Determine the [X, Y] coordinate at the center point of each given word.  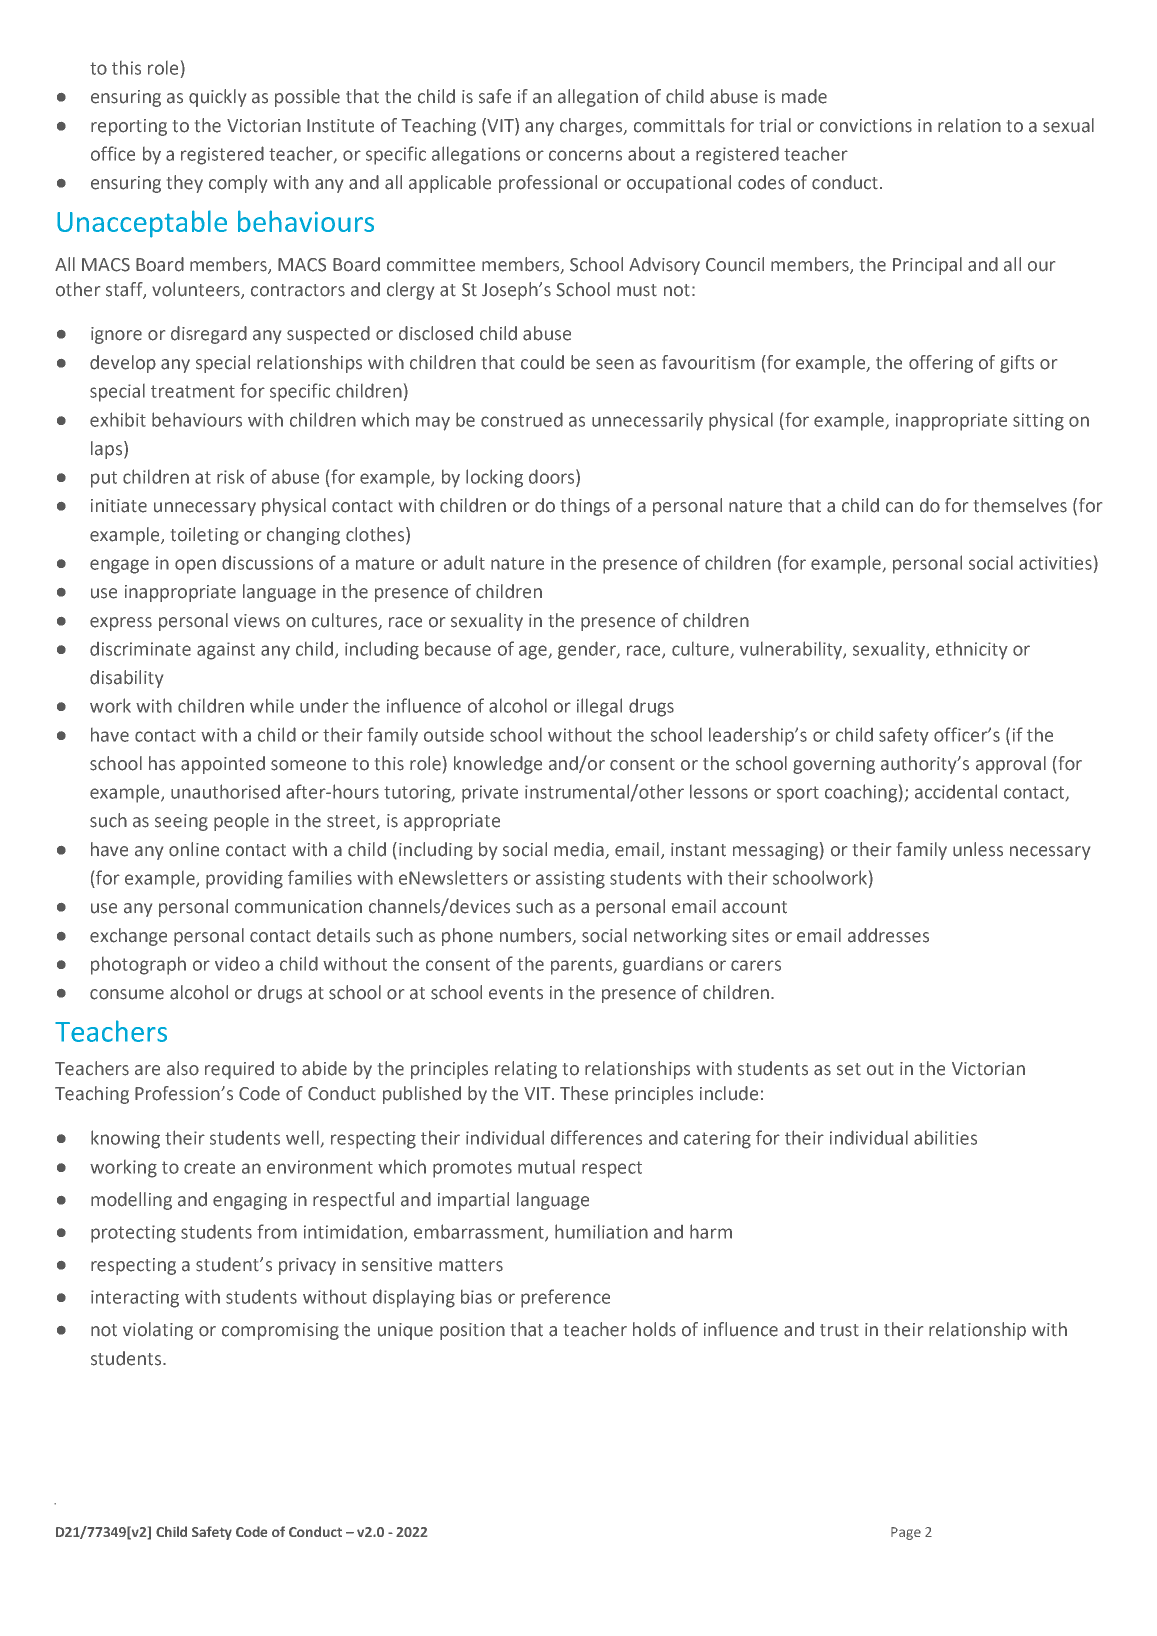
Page [906, 1533]
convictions [866, 126]
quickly [217, 98]
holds [654, 1329]
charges [592, 127]
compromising [280, 1331]
